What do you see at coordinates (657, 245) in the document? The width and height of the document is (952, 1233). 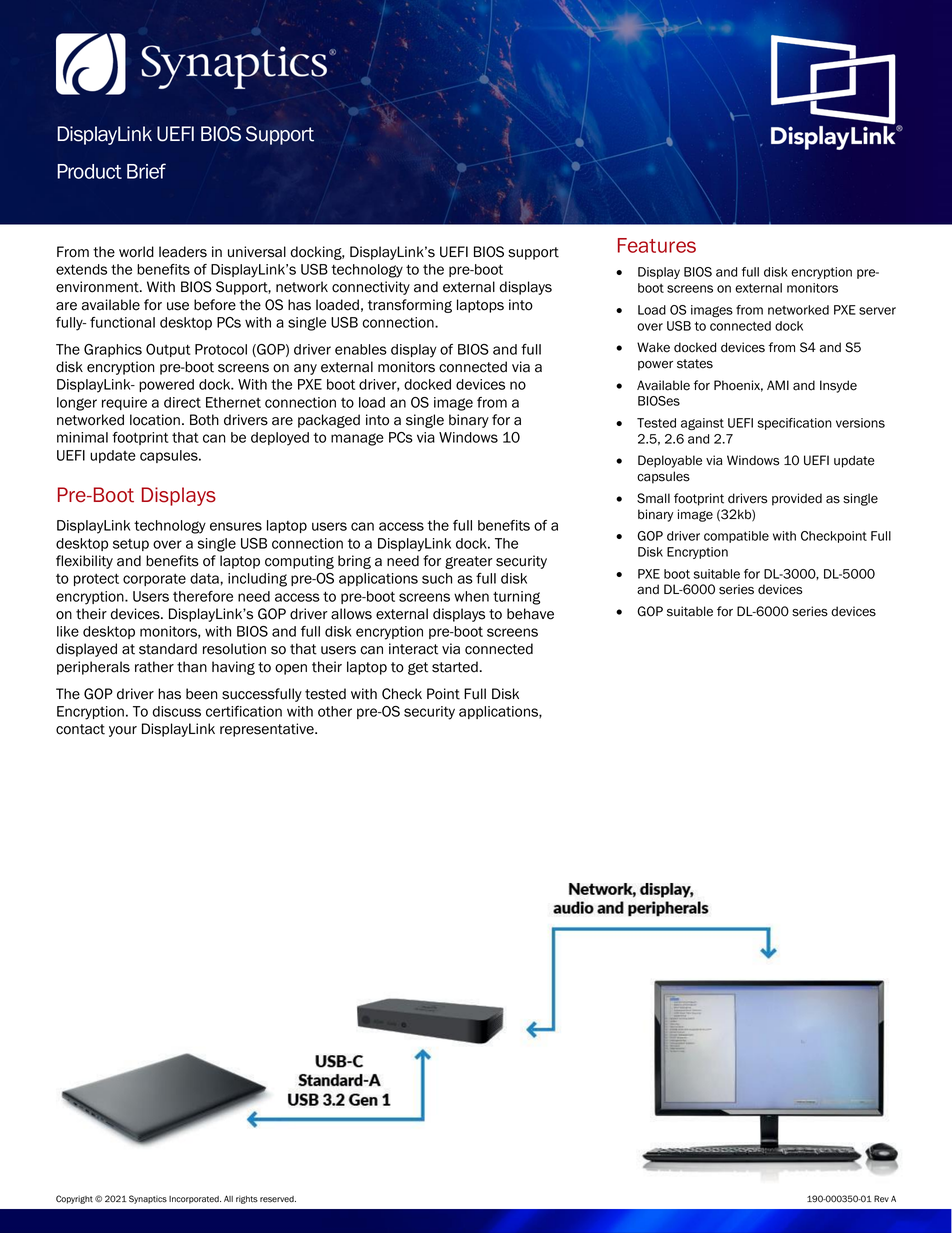 I see `Features` at bounding box center [657, 245].
